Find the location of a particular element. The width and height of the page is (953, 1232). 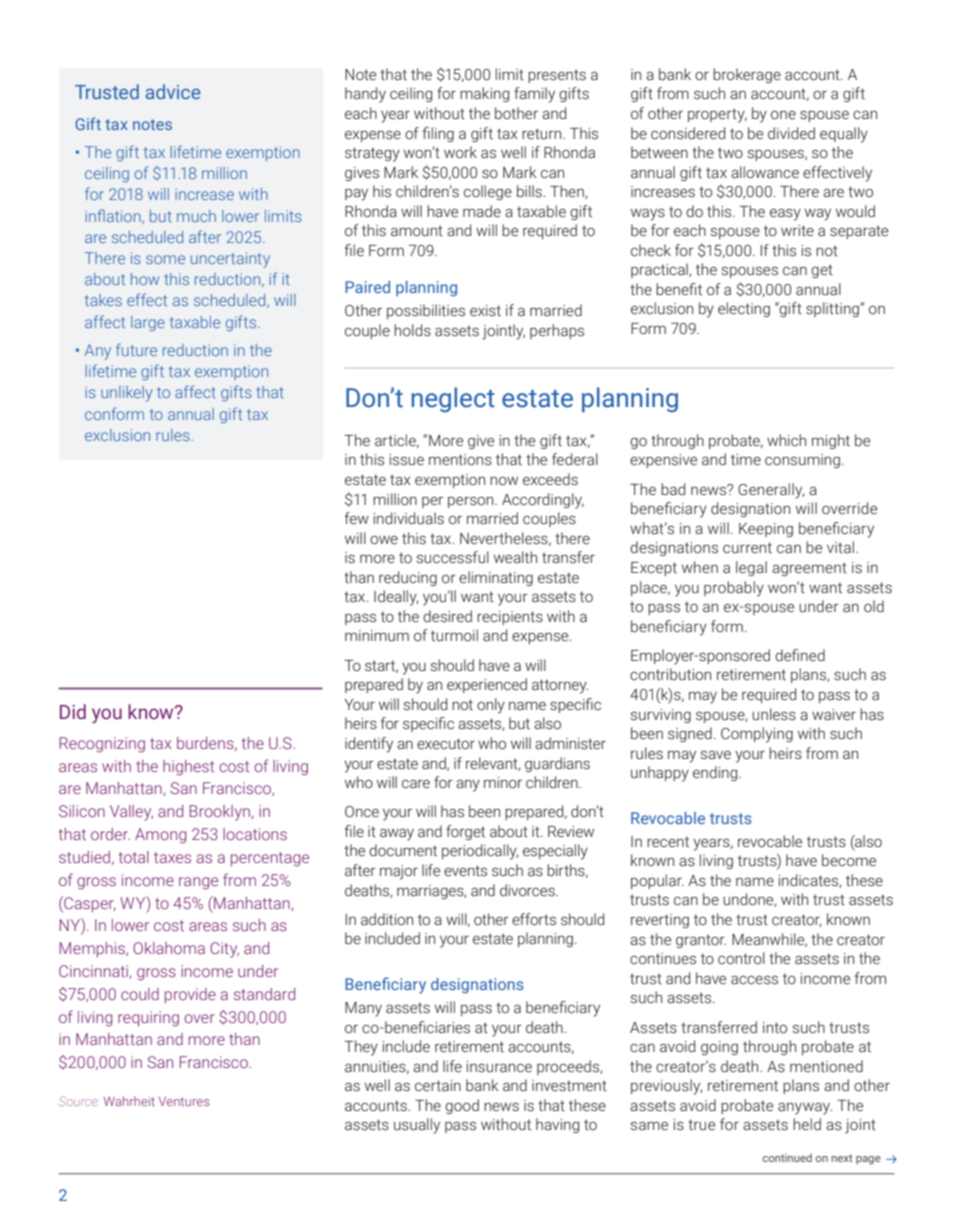

indicates is located at coordinates (809, 881).
